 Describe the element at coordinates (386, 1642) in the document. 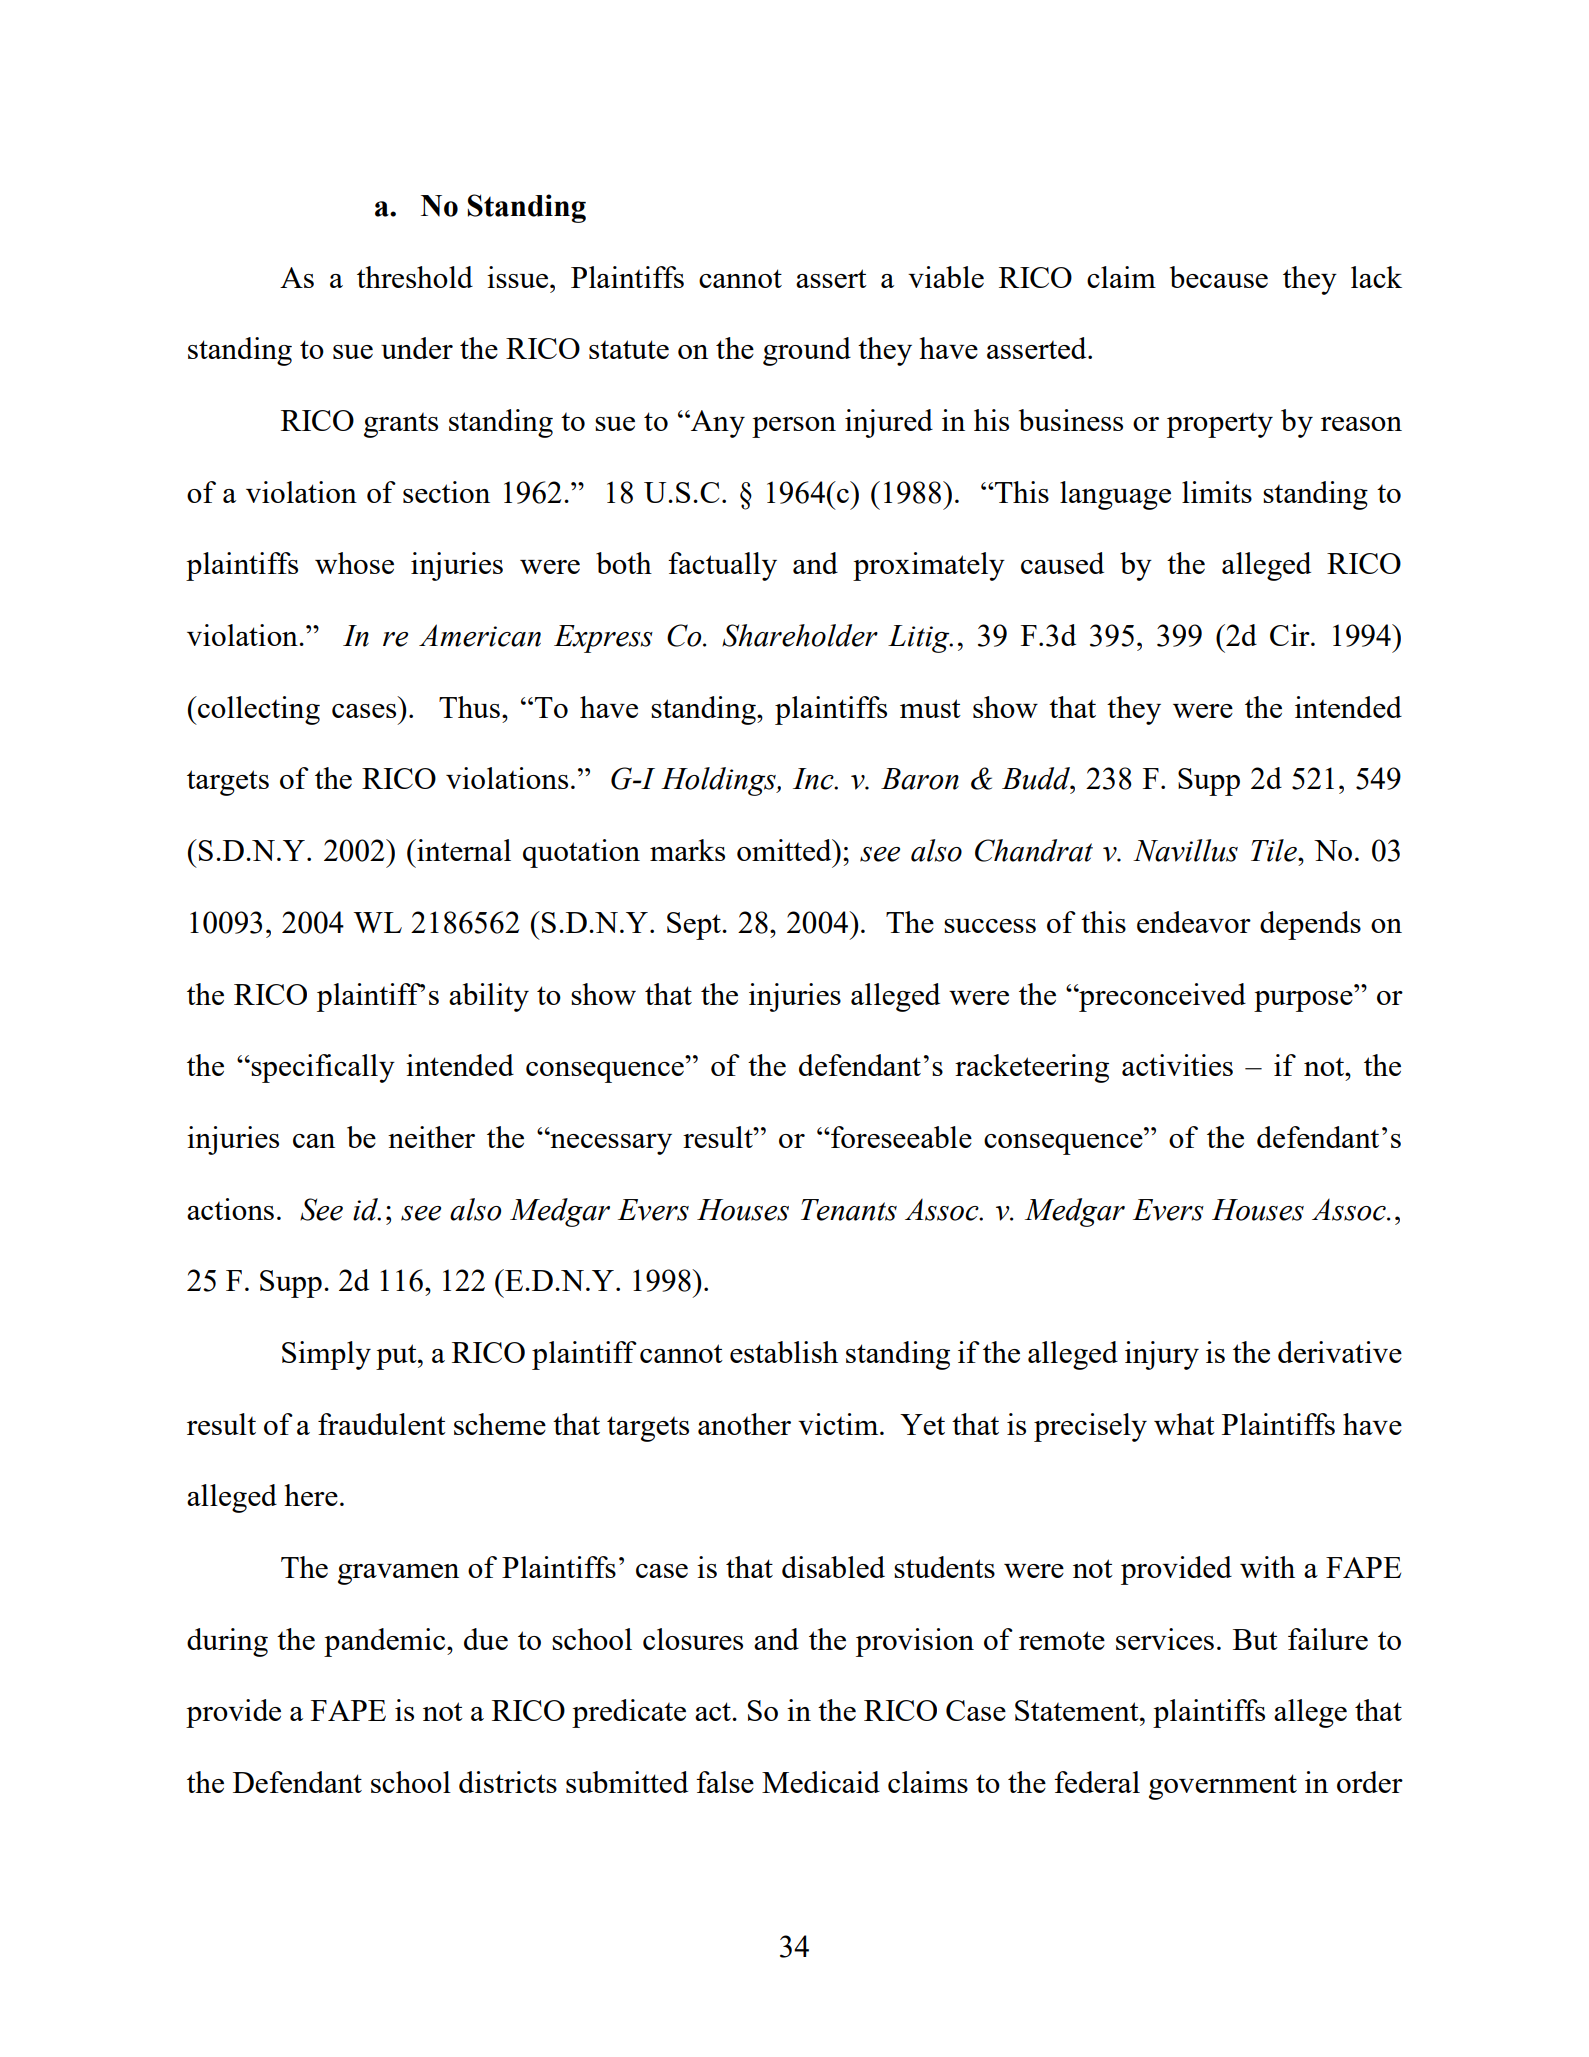

I see `pandemic` at that location.
